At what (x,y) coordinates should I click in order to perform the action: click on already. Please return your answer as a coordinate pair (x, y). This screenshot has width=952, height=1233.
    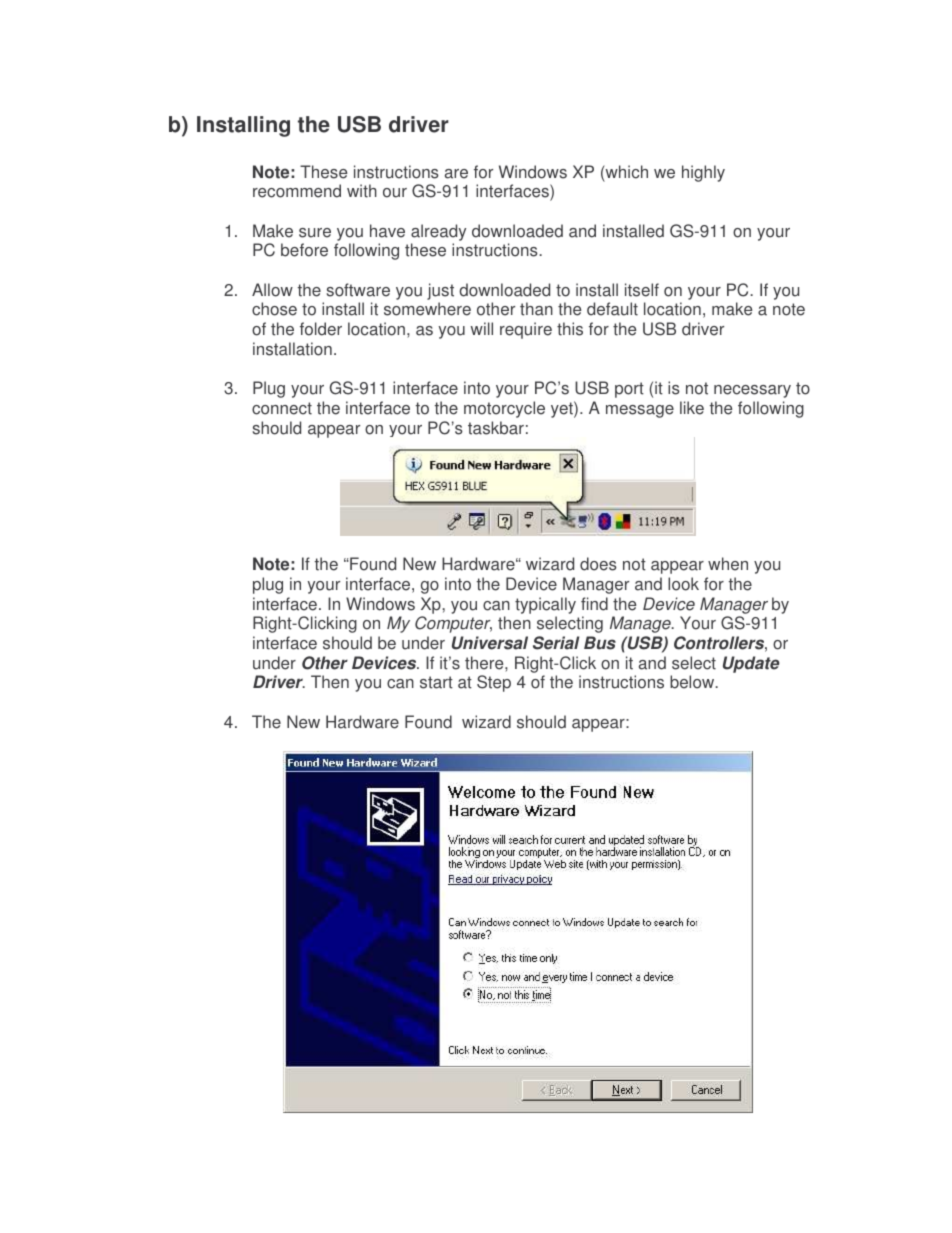
    Looking at the image, I should click on (438, 232).
